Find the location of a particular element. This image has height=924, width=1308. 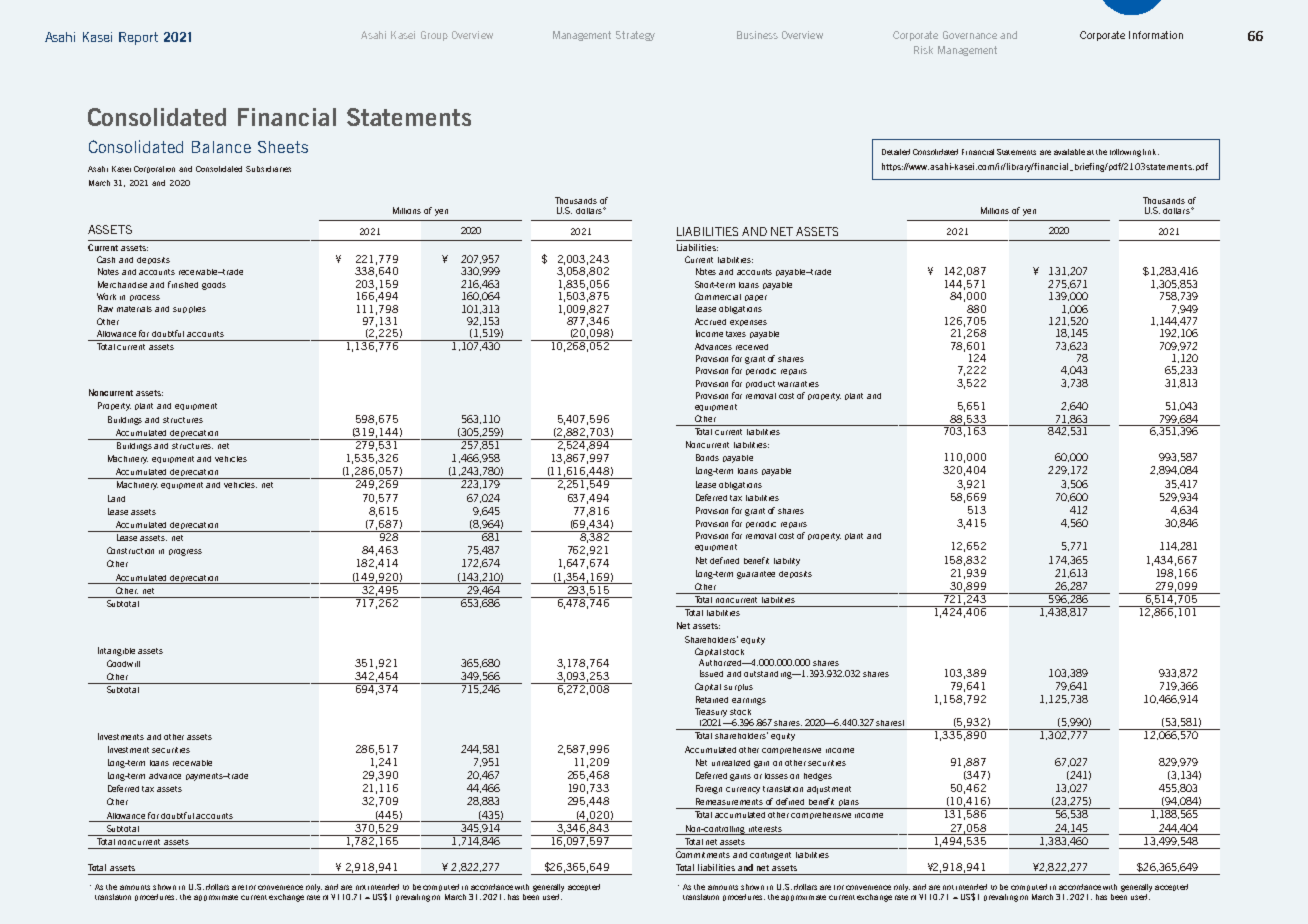

warranties is located at coordinates (798, 384).
